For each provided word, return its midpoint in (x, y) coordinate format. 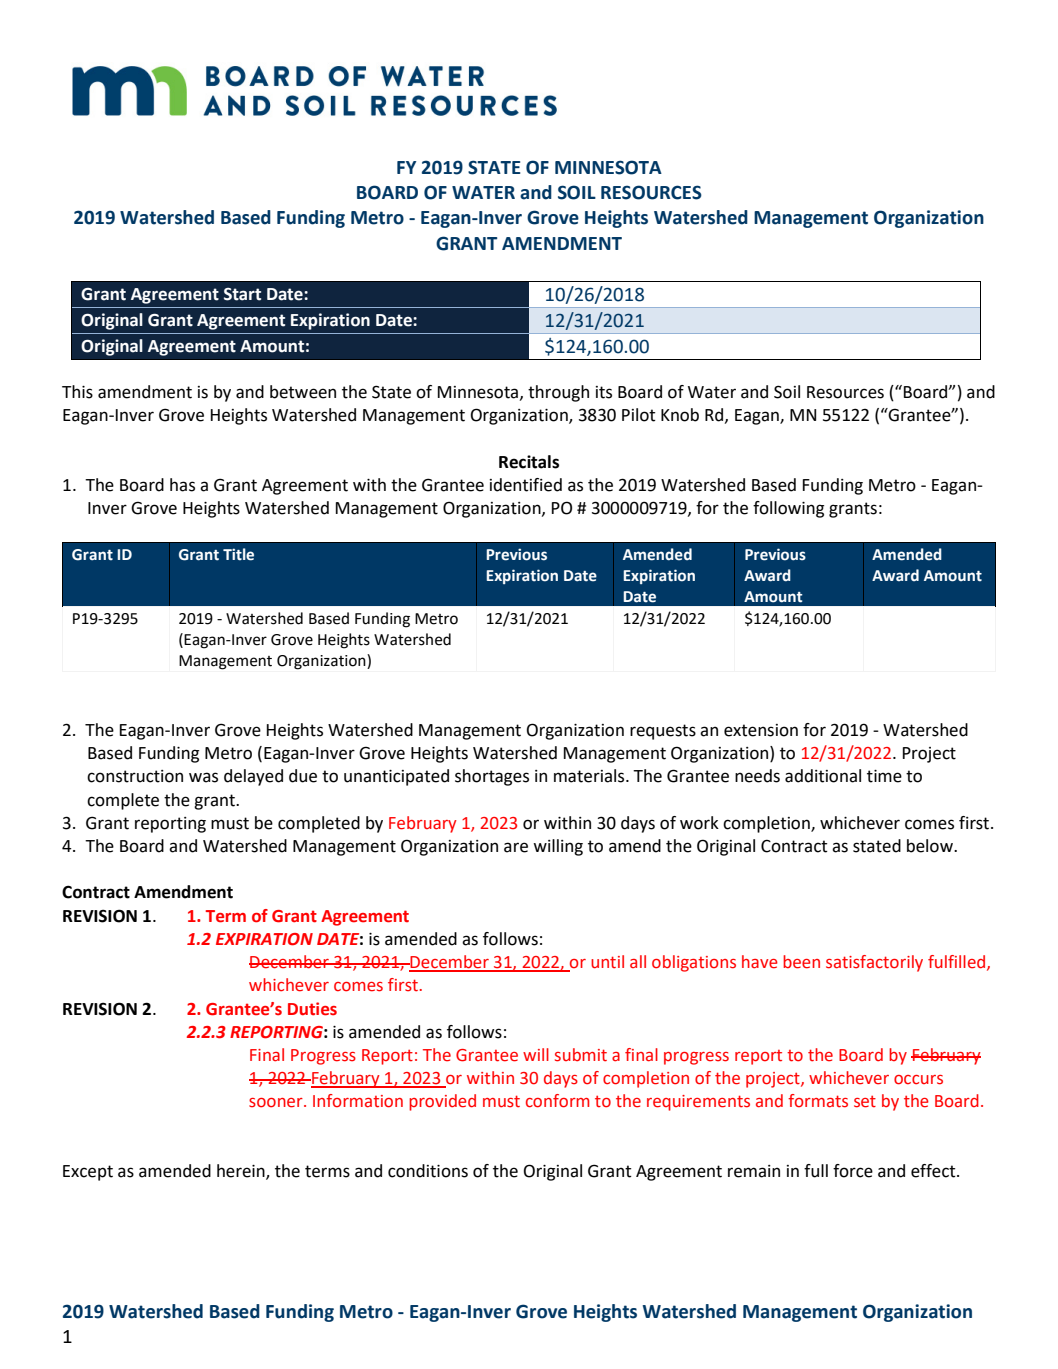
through (558, 393)
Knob (680, 415)
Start (242, 294)
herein (242, 1172)
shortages (492, 777)
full (816, 1171)
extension (761, 730)
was (203, 777)
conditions (428, 1171)
